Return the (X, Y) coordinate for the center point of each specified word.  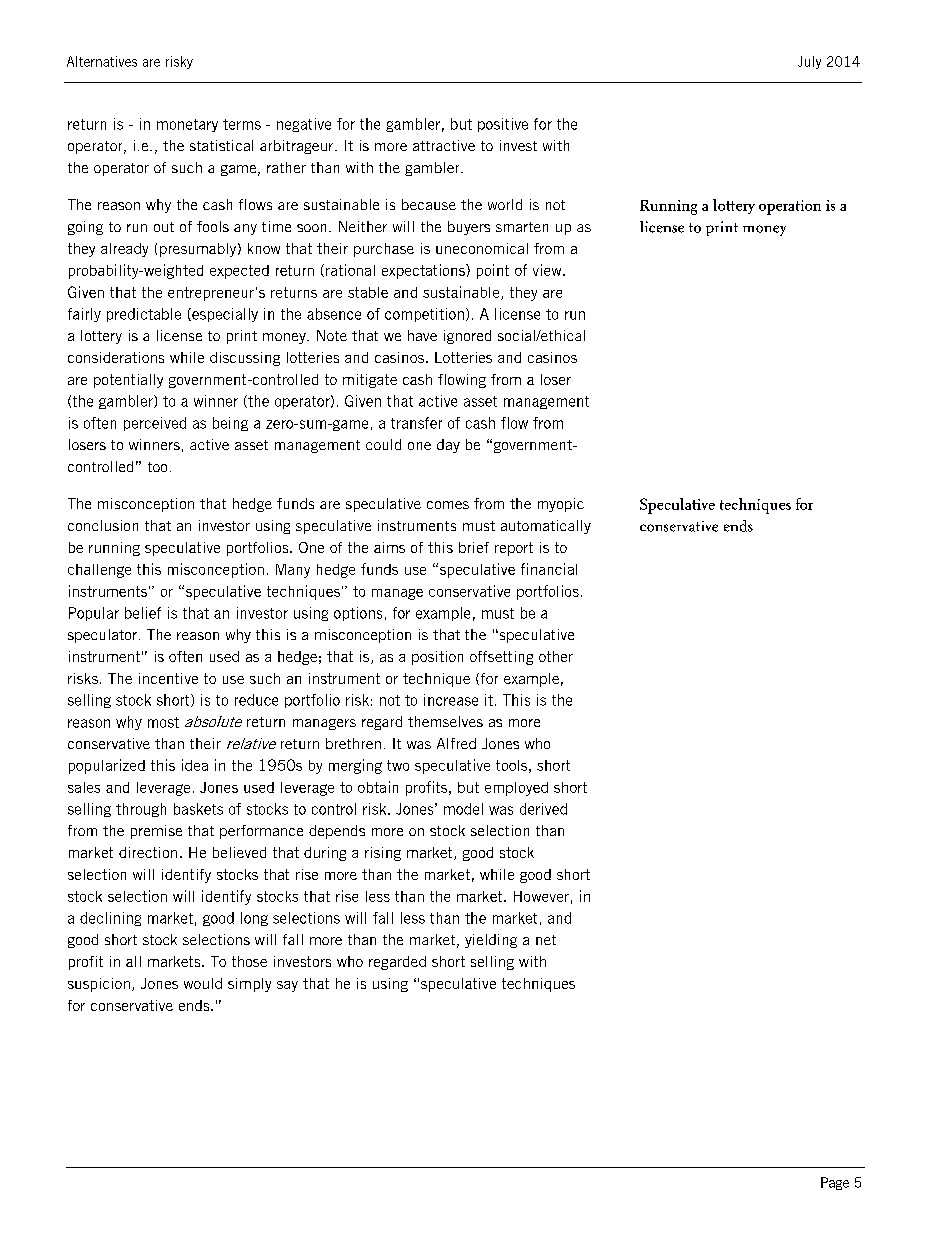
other (556, 656)
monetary (187, 125)
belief (143, 613)
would (203, 983)
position (437, 658)
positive (503, 125)
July (809, 62)
